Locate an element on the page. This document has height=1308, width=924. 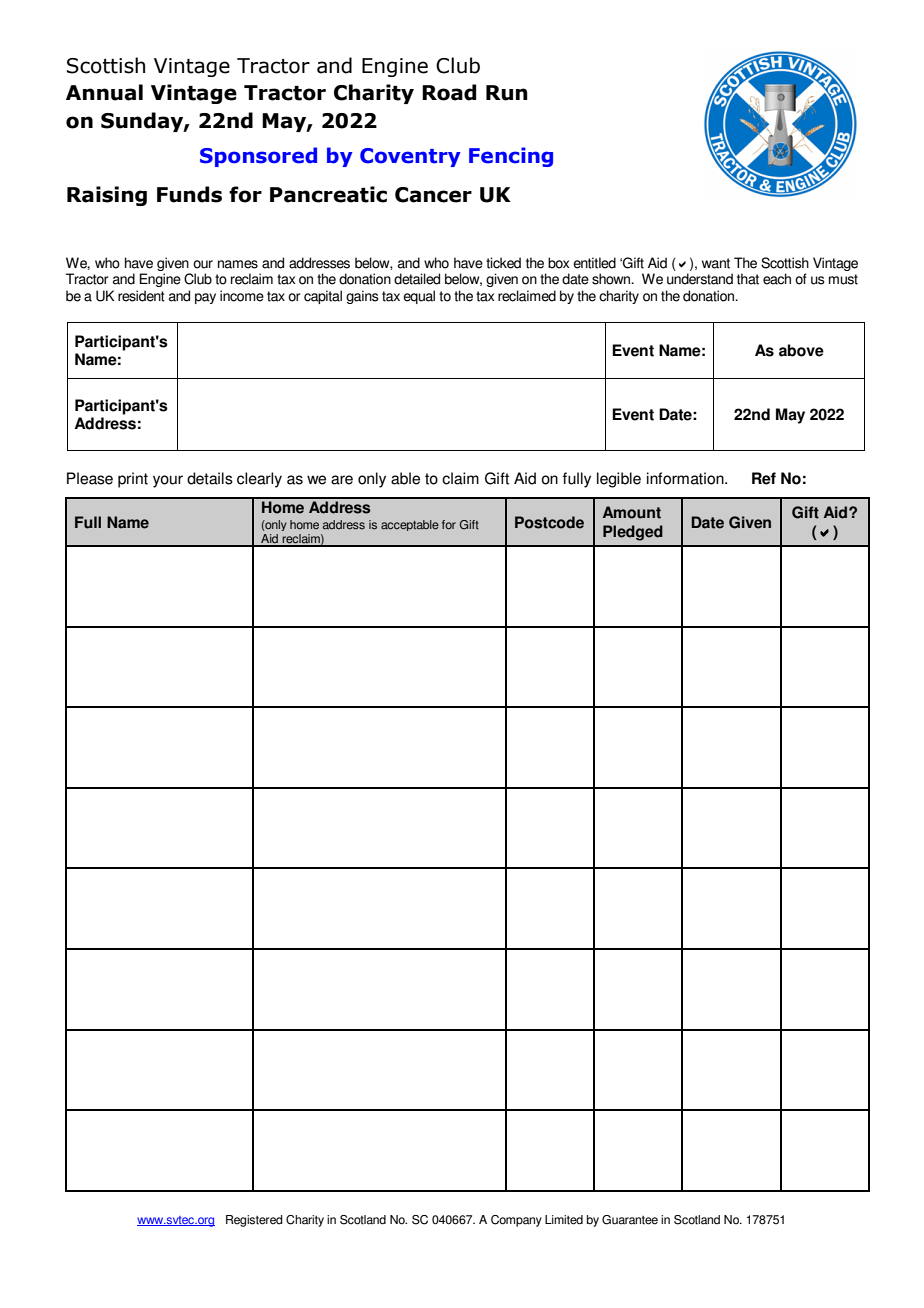
Road is located at coordinates (449, 92).
